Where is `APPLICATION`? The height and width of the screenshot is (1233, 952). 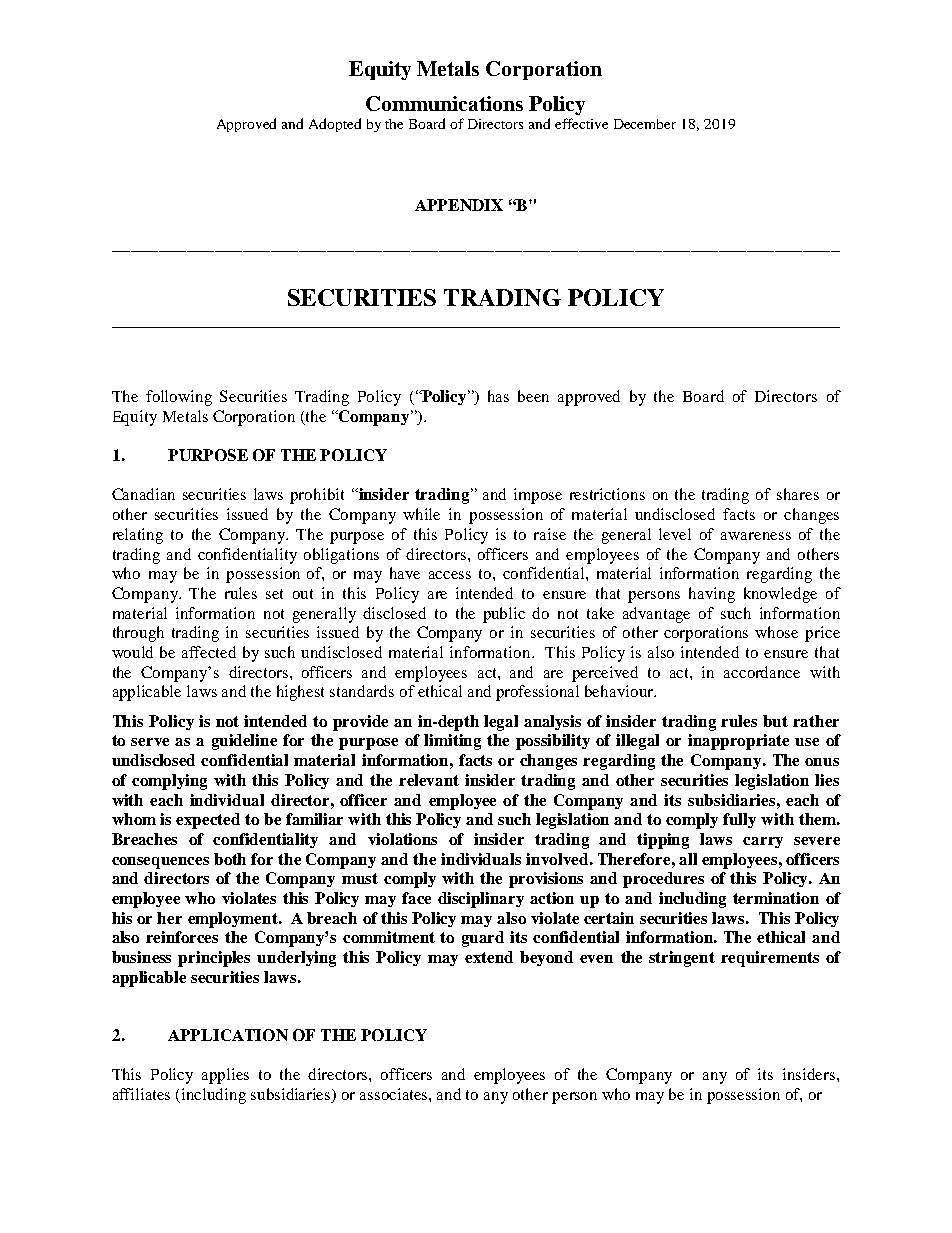
APPLICATION is located at coordinates (228, 1035).
